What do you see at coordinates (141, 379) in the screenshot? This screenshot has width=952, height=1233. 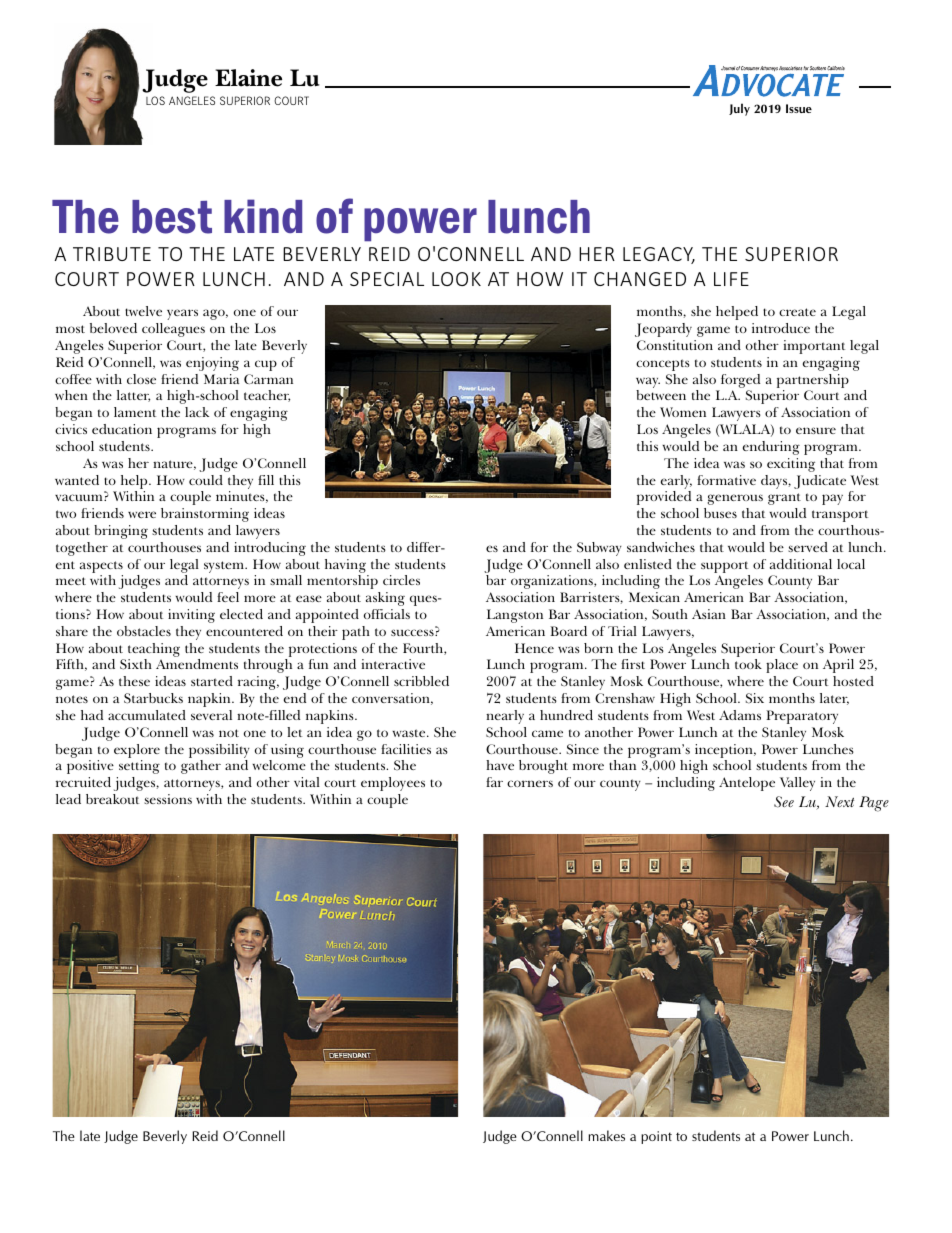 I see `close` at bounding box center [141, 379].
